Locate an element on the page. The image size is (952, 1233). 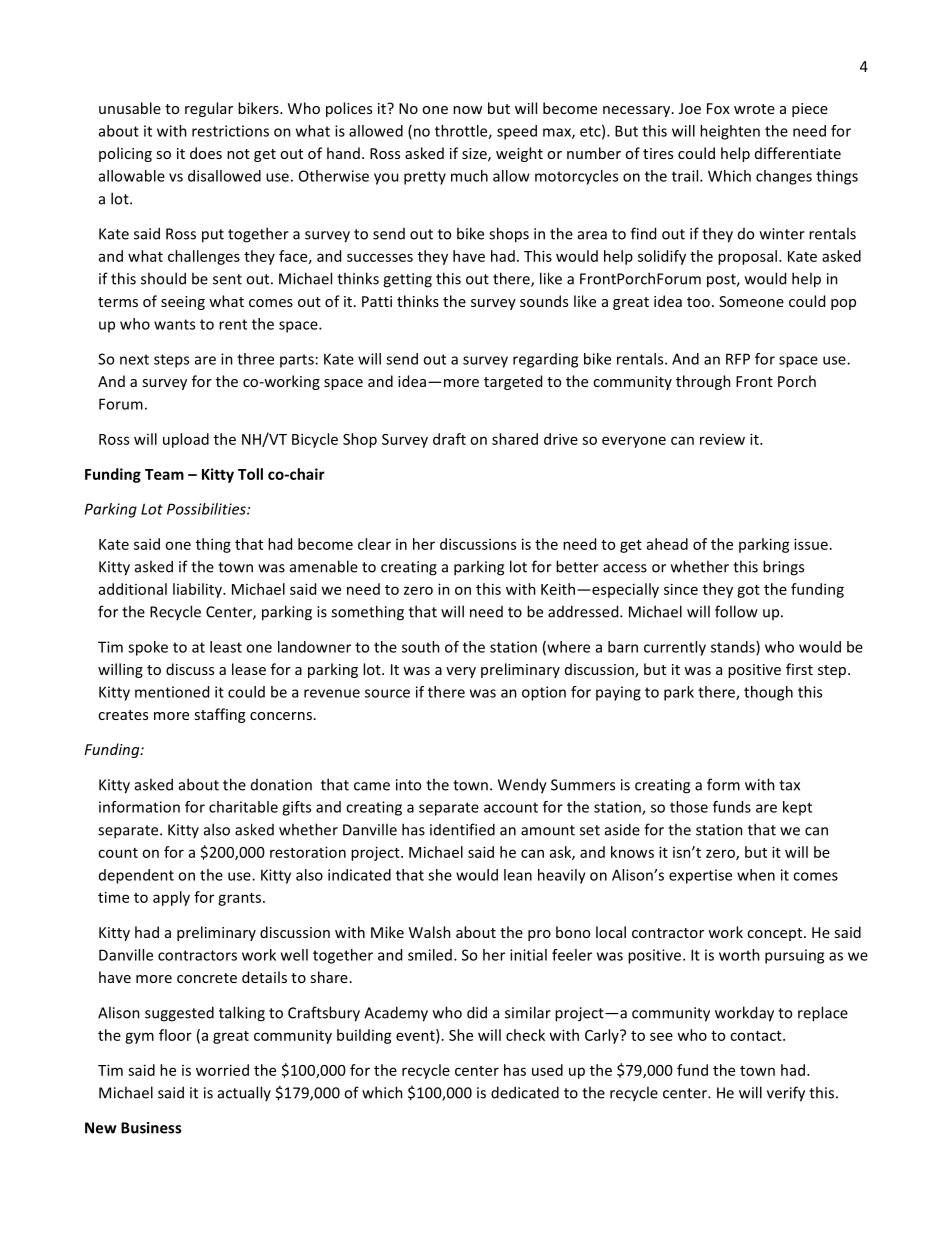
worried is located at coordinates (222, 1070).
